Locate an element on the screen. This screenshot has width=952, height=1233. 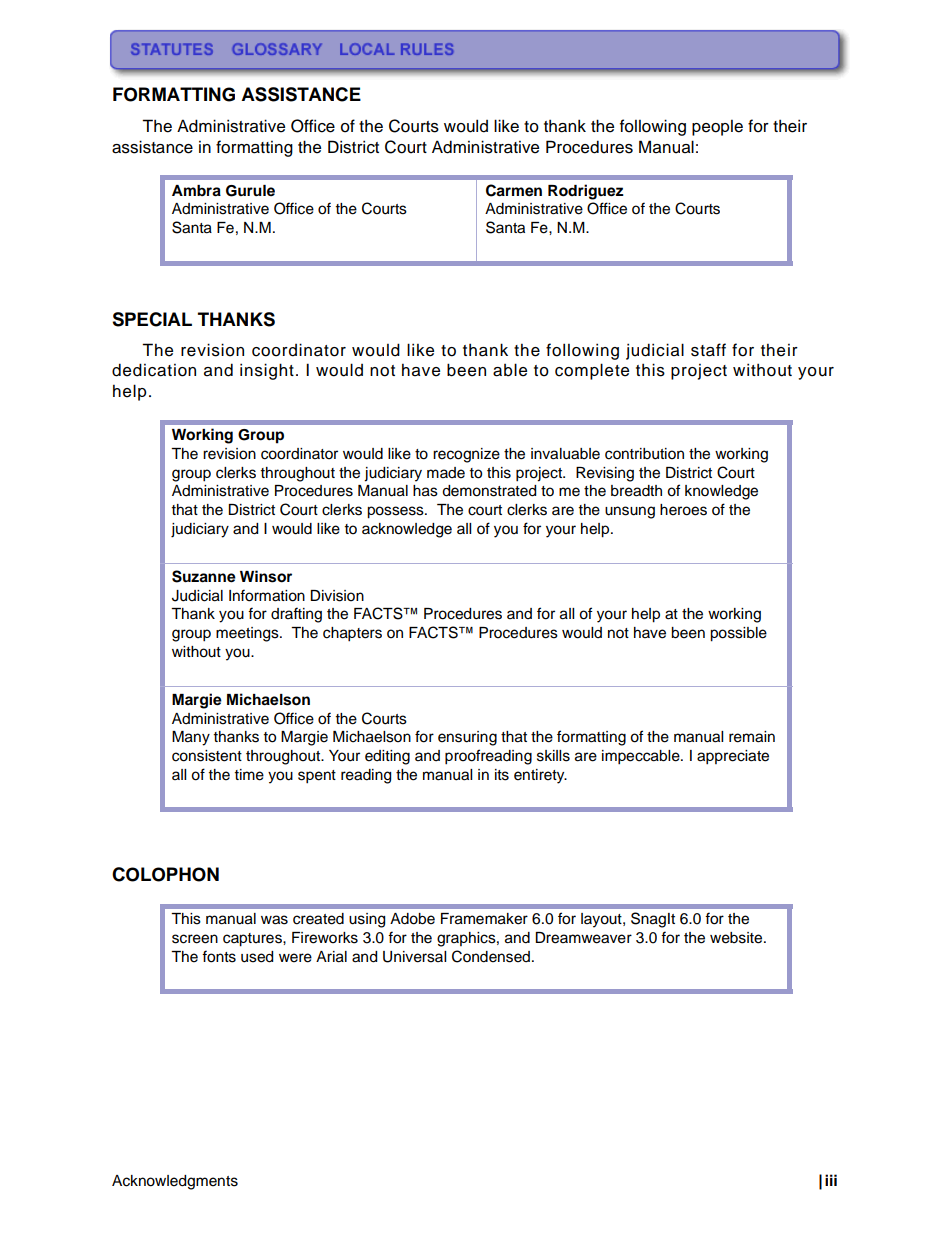
Carmen is located at coordinates (514, 190).
